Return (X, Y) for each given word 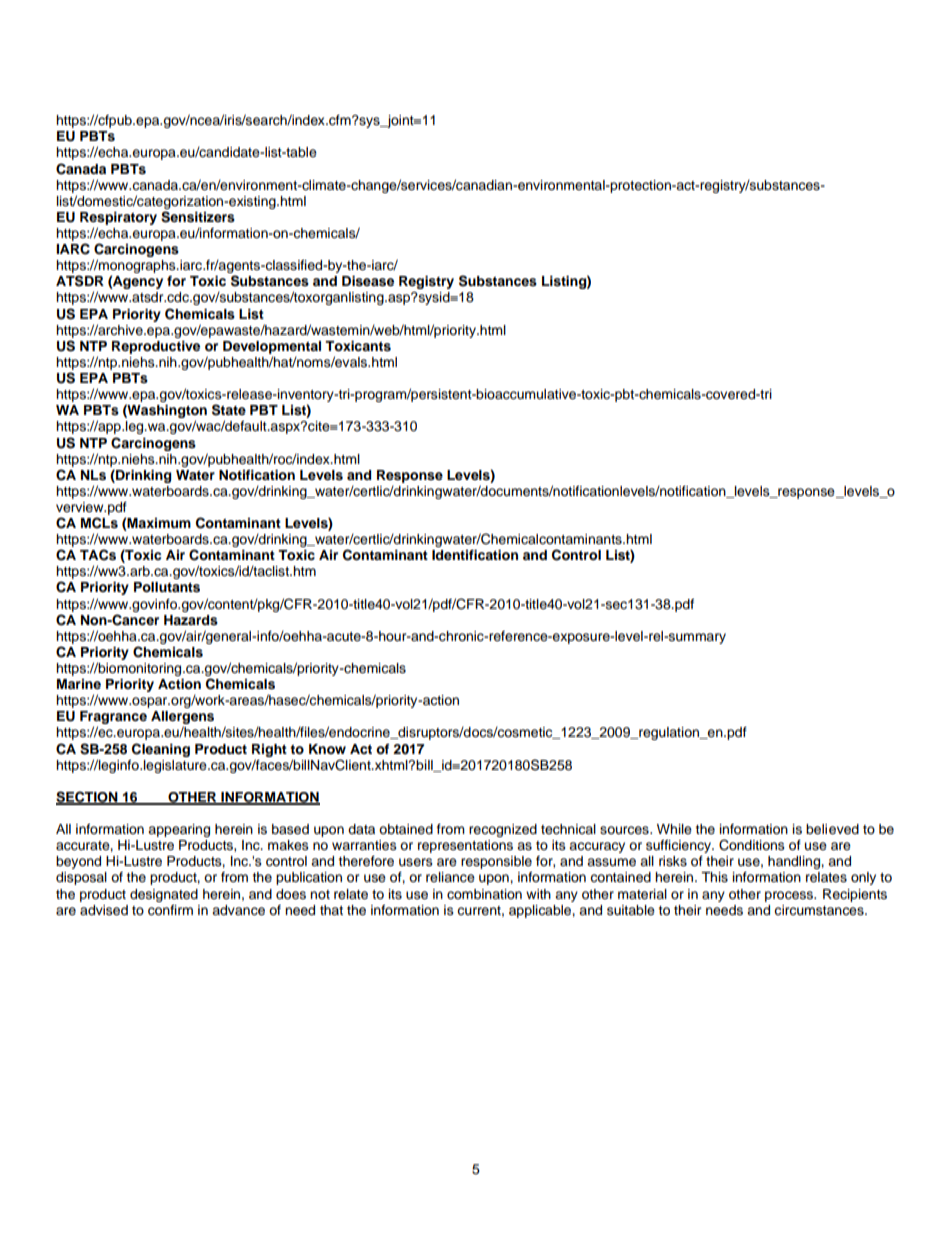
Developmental (272, 347)
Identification (475, 555)
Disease (368, 281)
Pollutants (167, 587)
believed (832, 829)
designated (164, 895)
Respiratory (118, 218)
